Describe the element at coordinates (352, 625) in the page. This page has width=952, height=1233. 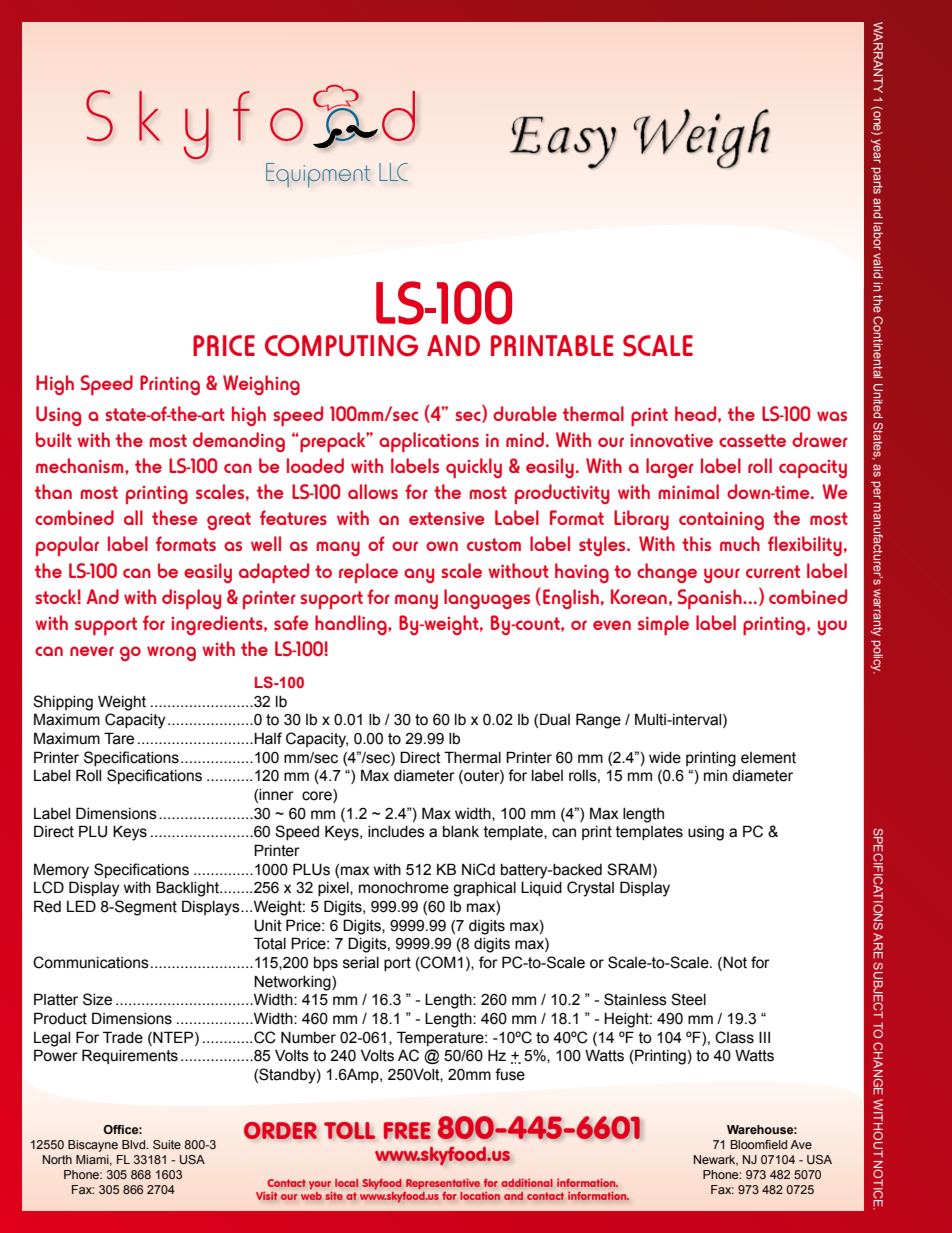
I see `handling` at that location.
